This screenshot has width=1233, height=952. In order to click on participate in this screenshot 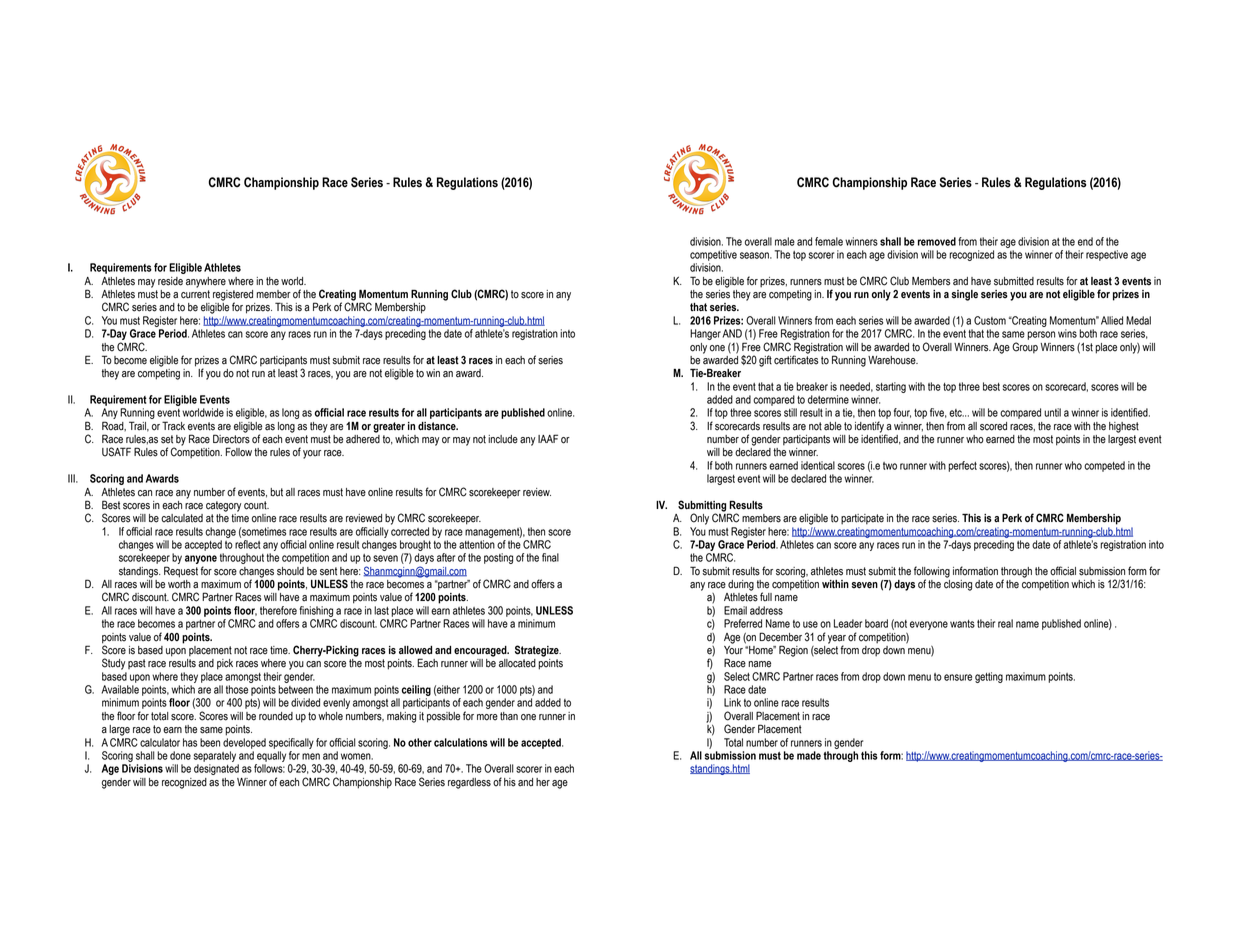, I will do `click(862, 519)`.
